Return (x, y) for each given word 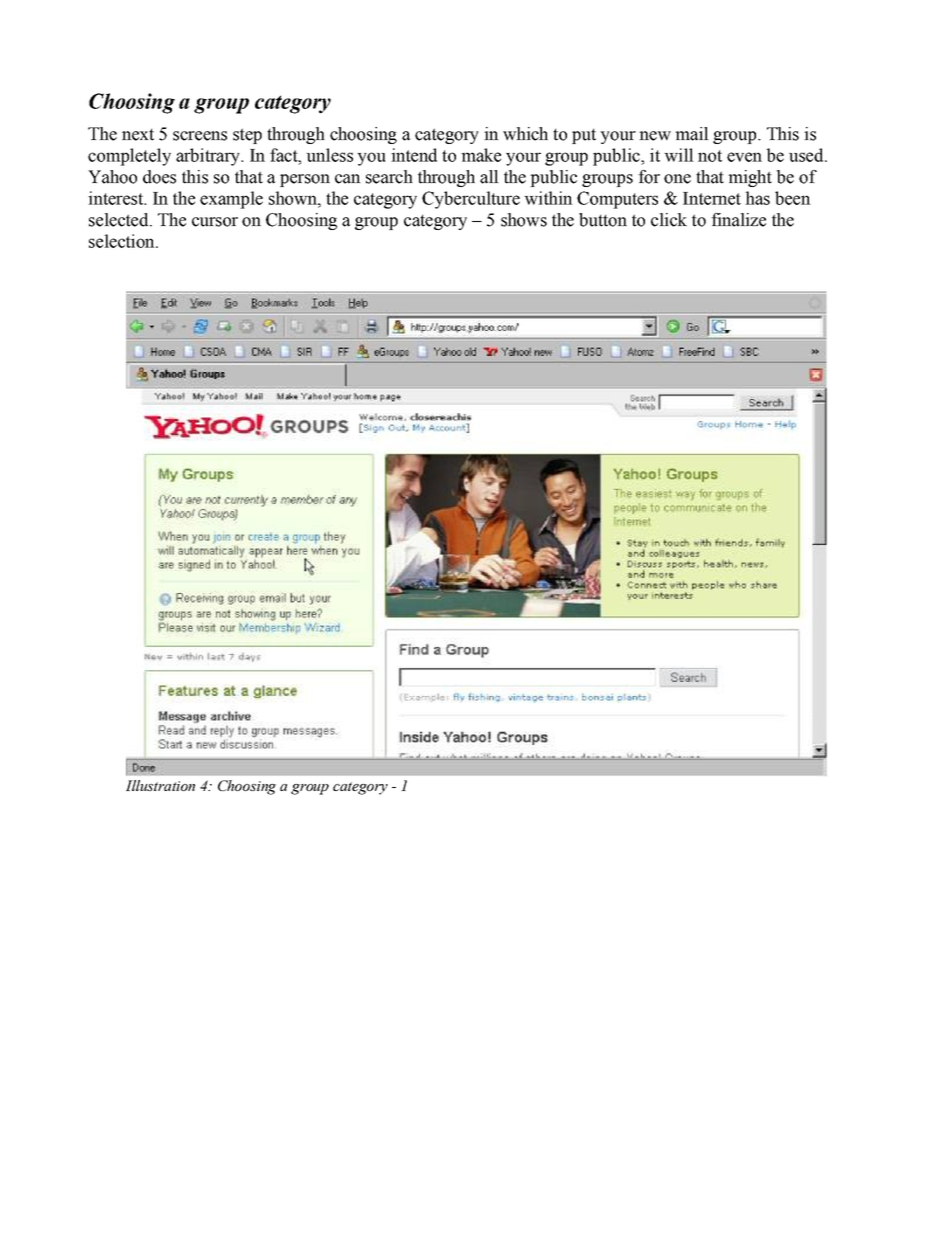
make (481, 155)
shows (524, 220)
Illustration (160, 785)
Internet (712, 198)
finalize (738, 220)
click (669, 220)
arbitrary (209, 157)
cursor (215, 222)
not (710, 156)
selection (123, 241)
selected (120, 220)
